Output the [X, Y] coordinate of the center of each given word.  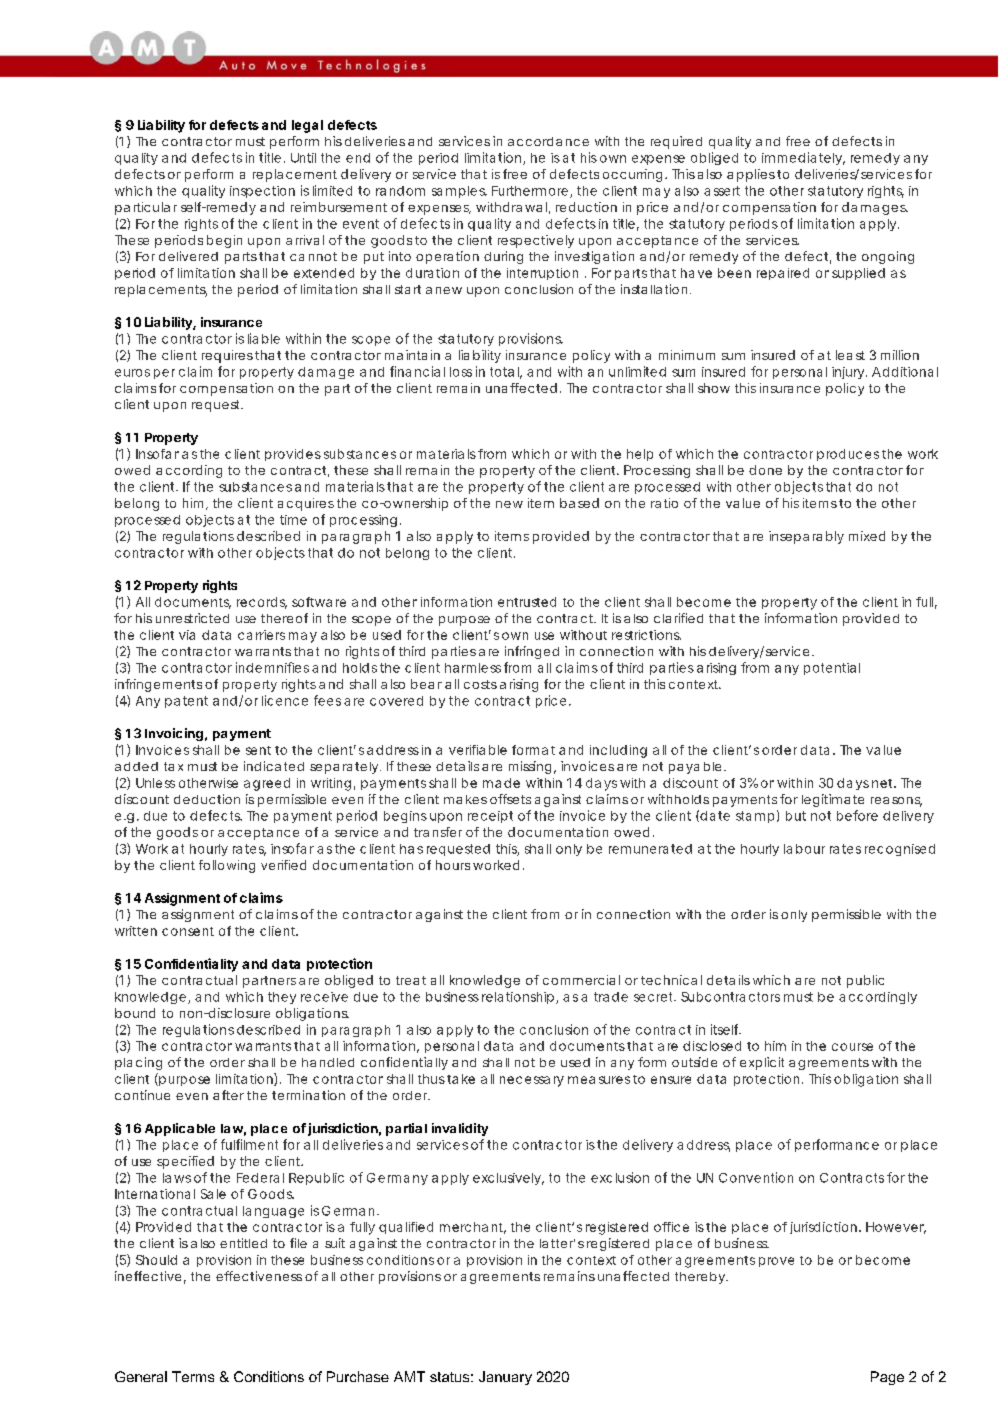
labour [804, 849]
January [505, 1378]
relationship [518, 998]
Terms [193, 1376]
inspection [262, 192]
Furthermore [530, 191]
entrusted [527, 602]
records [262, 603]
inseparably [806, 537]
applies [751, 175]
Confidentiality [191, 965]
